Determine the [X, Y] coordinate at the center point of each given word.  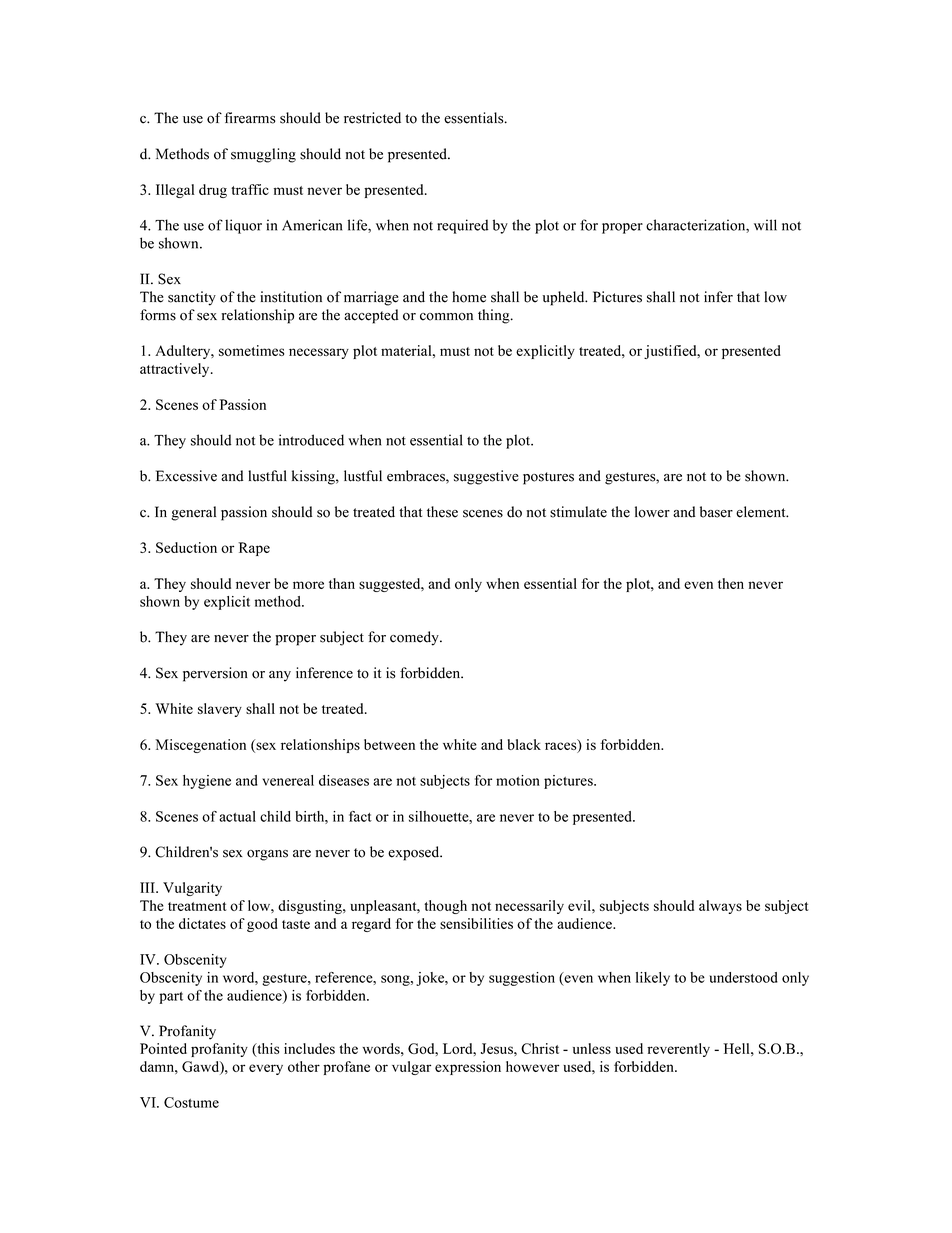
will [765, 225]
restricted [372, 118]
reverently [678, 1050]
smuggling [263, 155]
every [266, 1069]
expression [468, 1068]
